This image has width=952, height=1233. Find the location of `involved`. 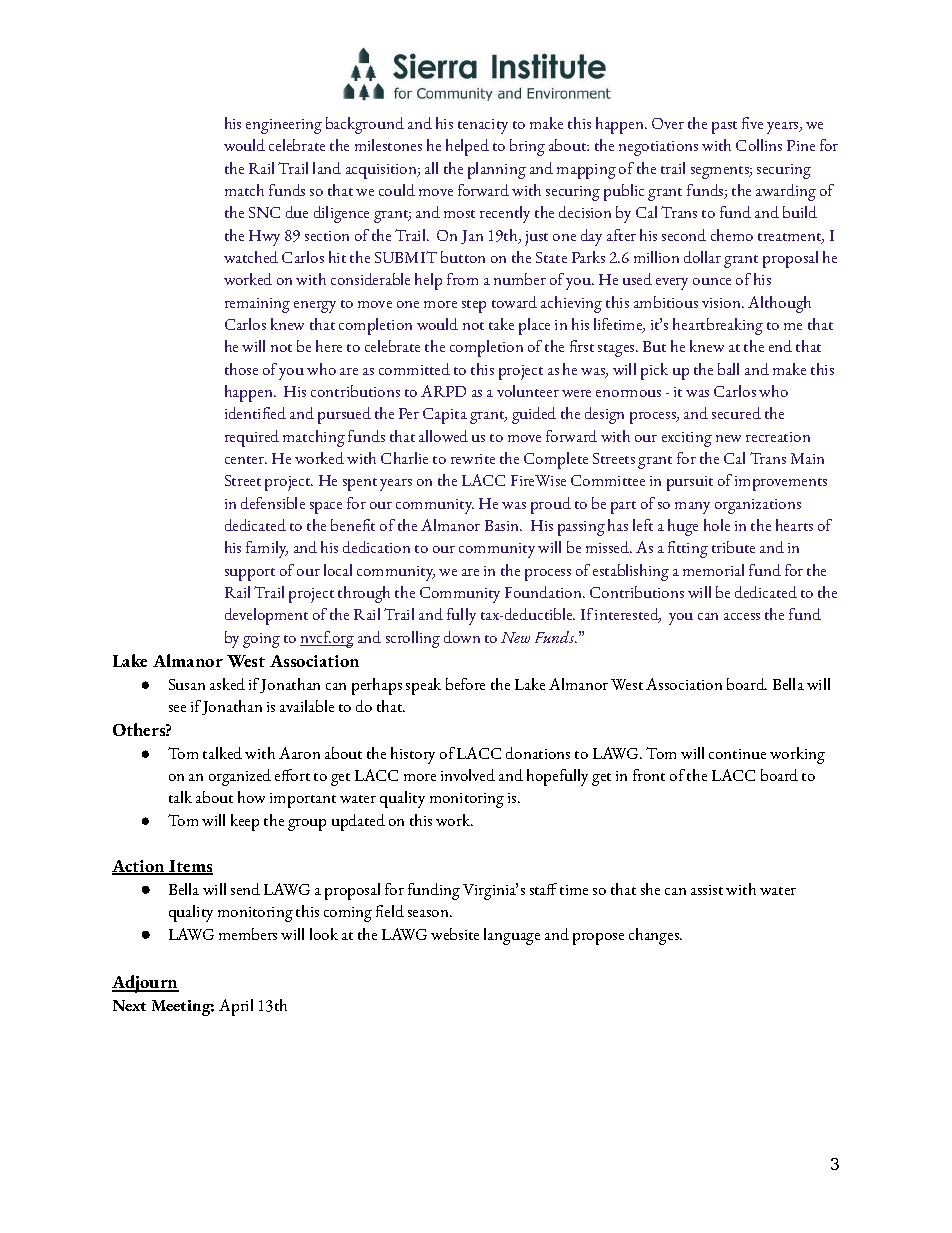

involved is located at coordinates (468, 775).
